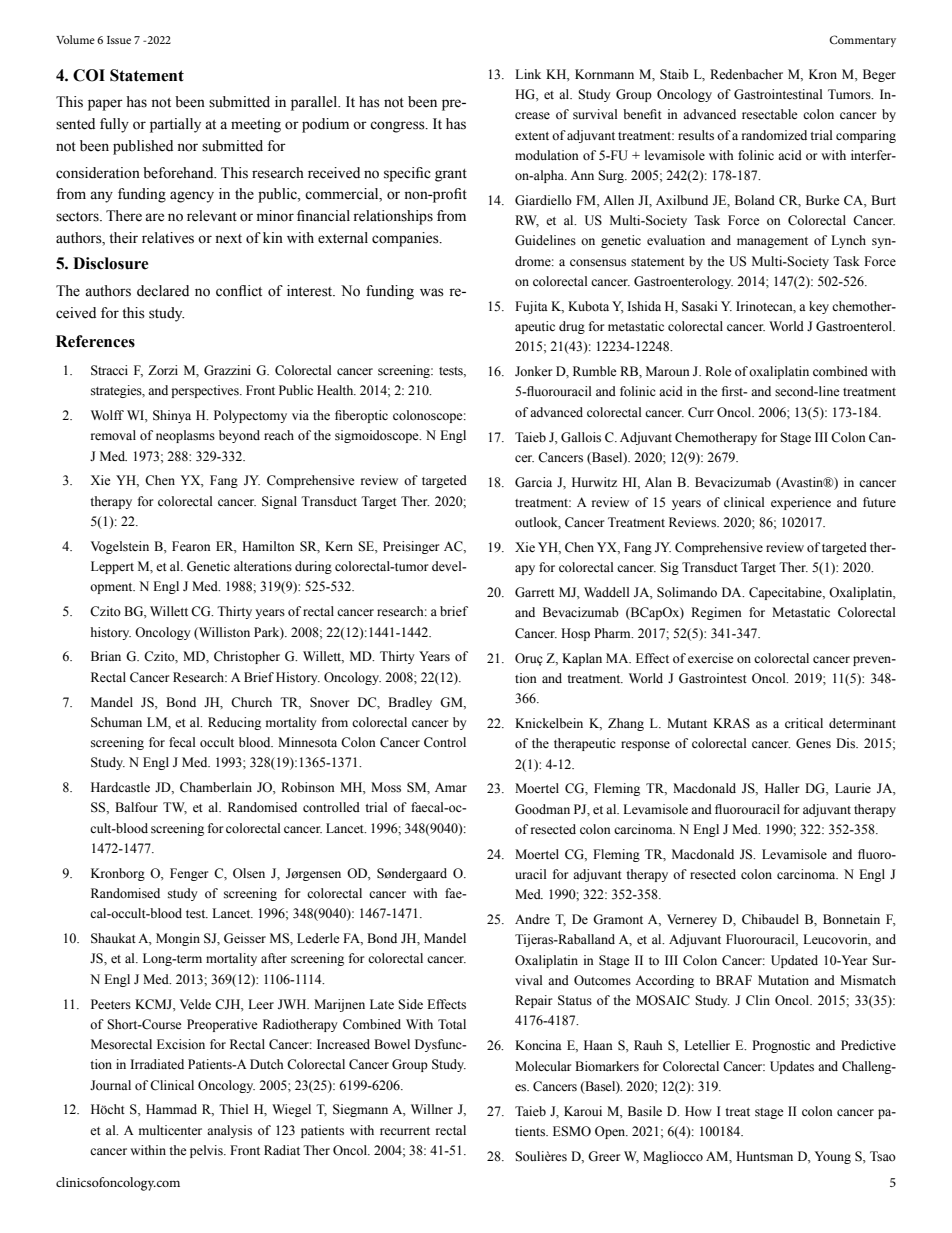 Image resolution: width=952 pixels, height=1233 pixels. What do you see at coordinates (207, 1151) in the screenshot?
I see `pelvis` at bounding box center [207, 1151].
